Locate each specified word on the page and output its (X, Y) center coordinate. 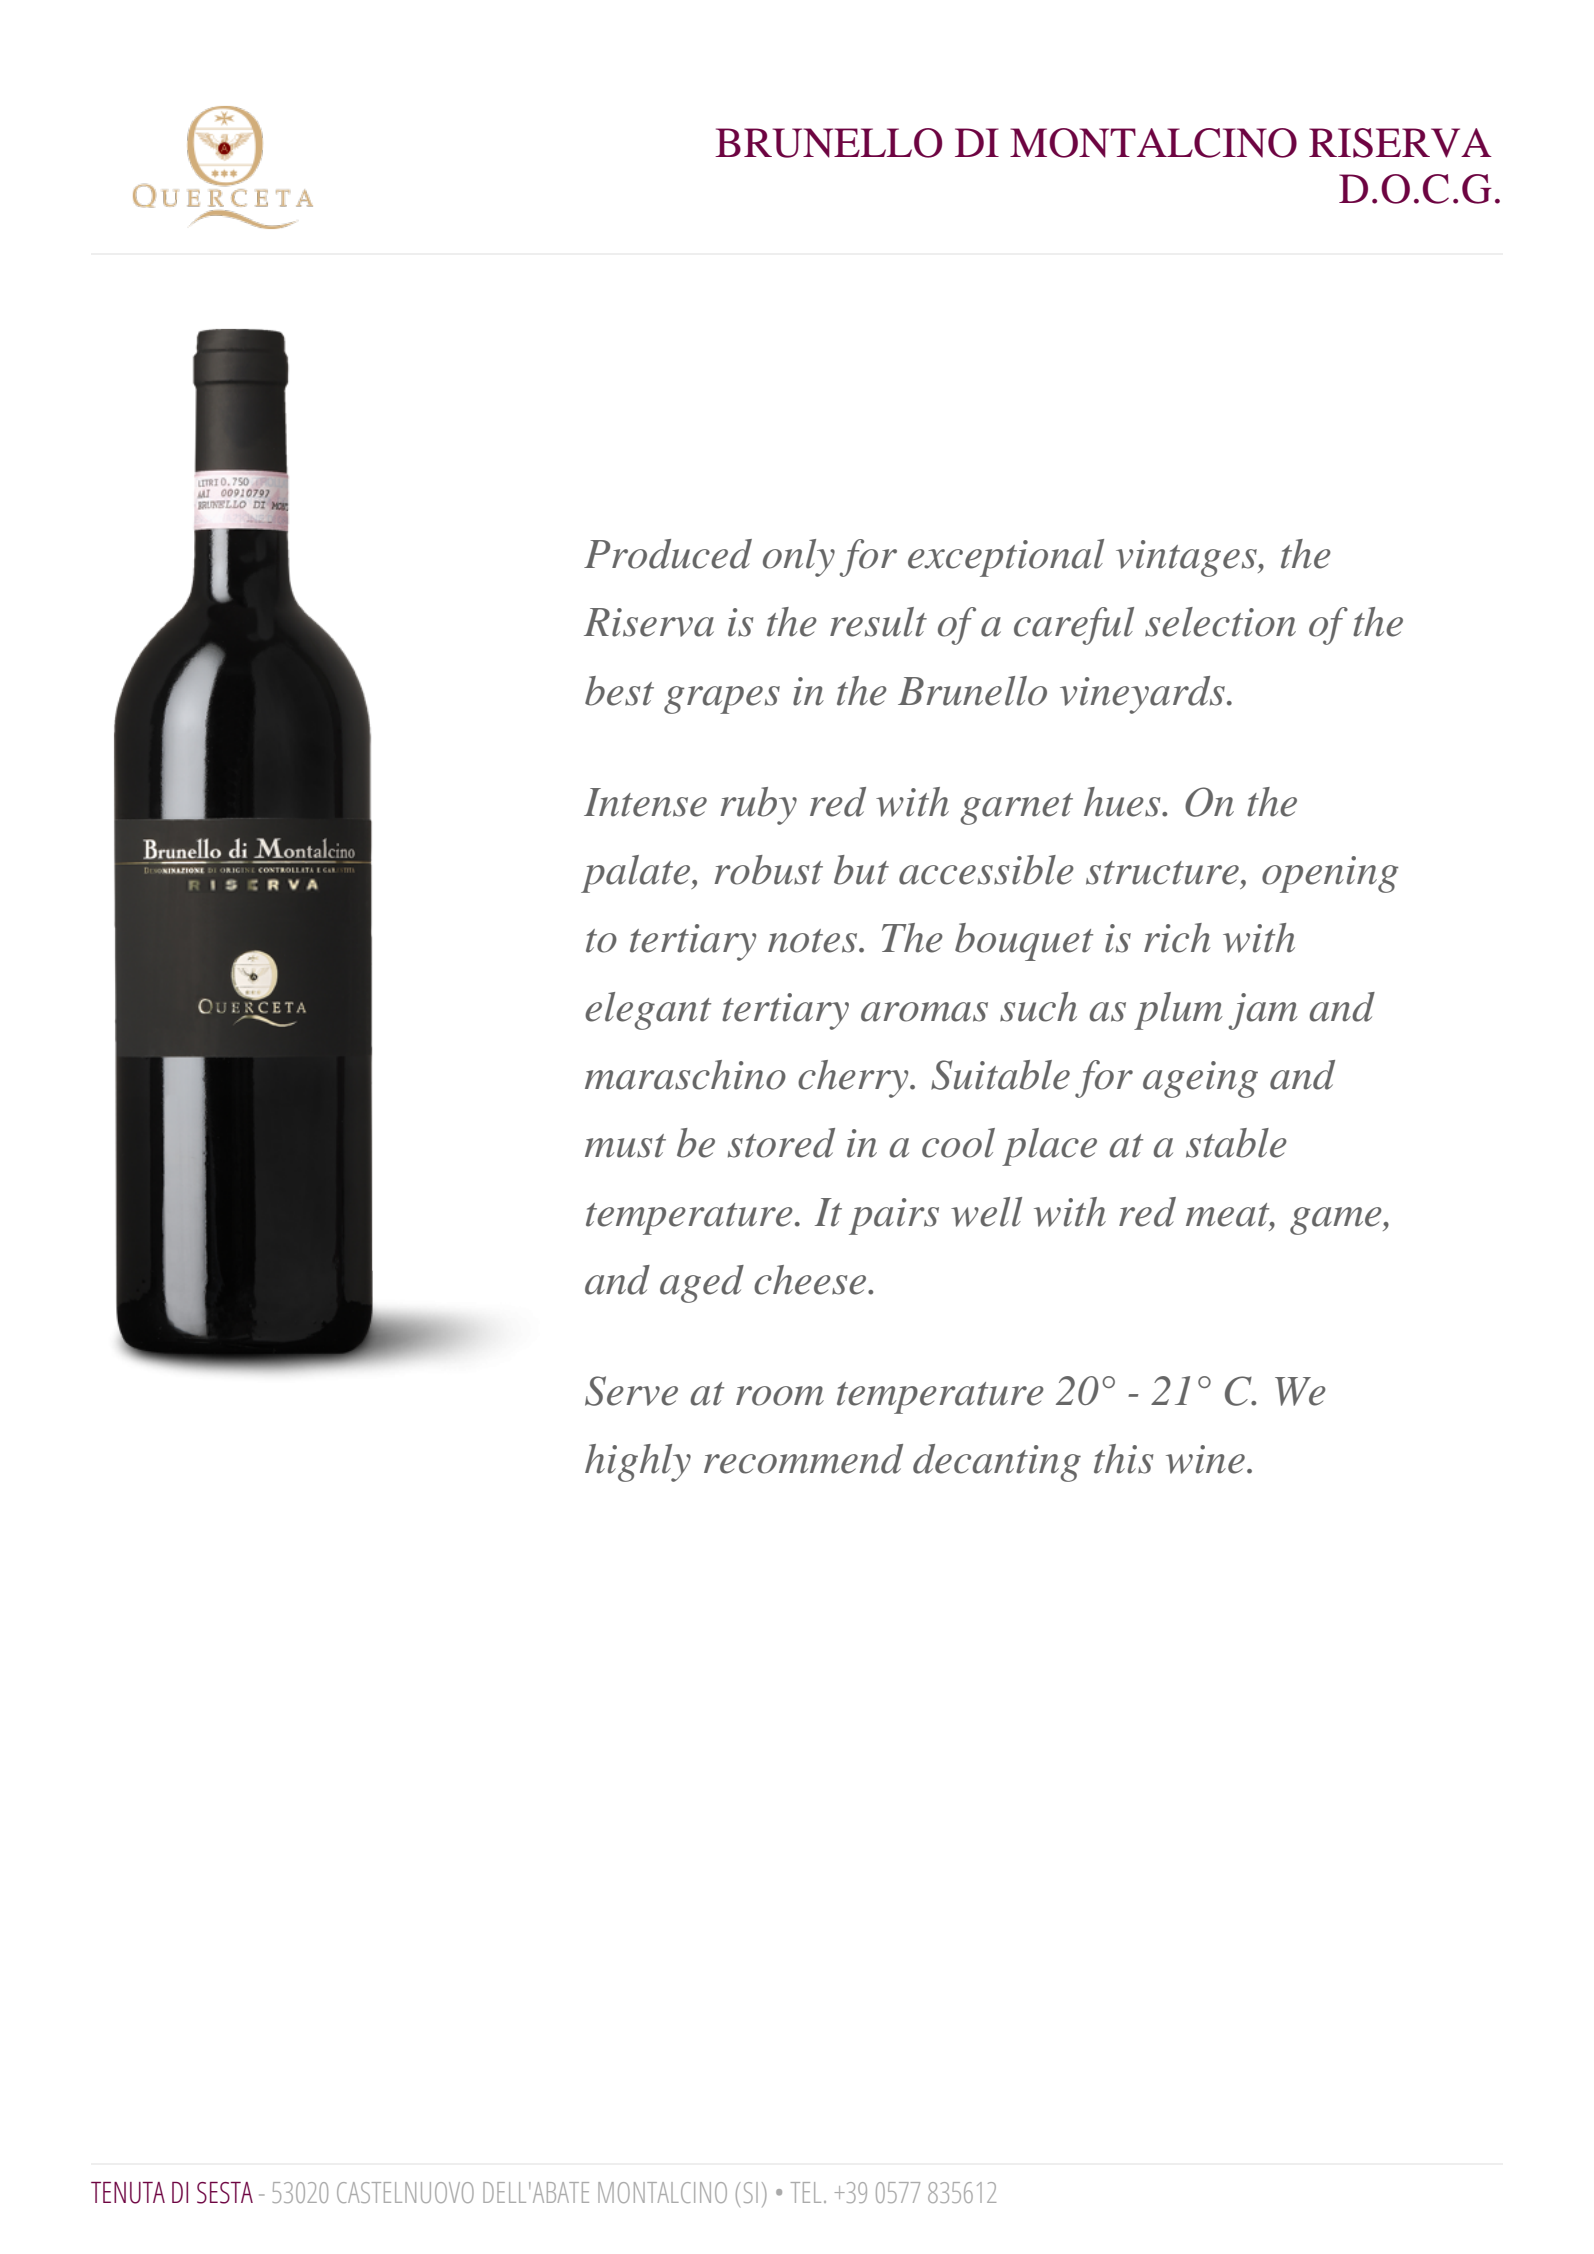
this (1123, 1459)
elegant (648, 1011)
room (780, 1396)
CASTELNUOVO (405, 2192)
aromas (924, 1012)
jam (1263, 1011)
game (1337, 1221)
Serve (631, 1391)
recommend (803, 1459)
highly (638, 1463)
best (619, 691)
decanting (997, 1463)
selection (1220, 622)
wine (1205, 1459)
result (878, 622)
